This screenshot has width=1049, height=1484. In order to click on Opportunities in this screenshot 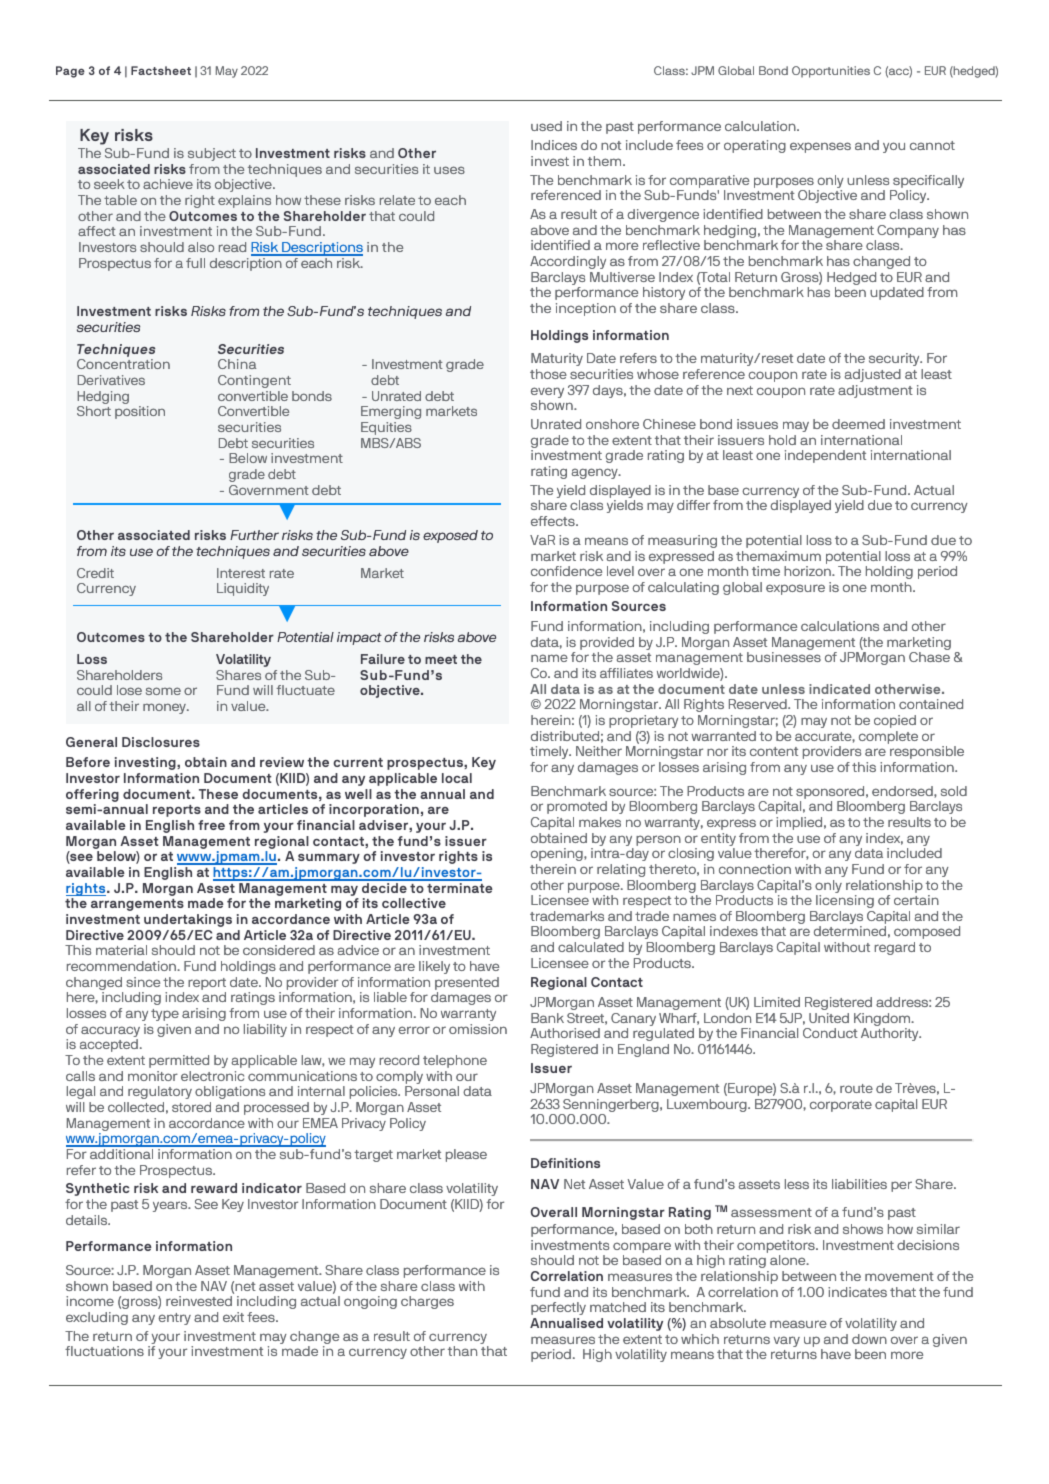, I will do `click(831, 72)`.
